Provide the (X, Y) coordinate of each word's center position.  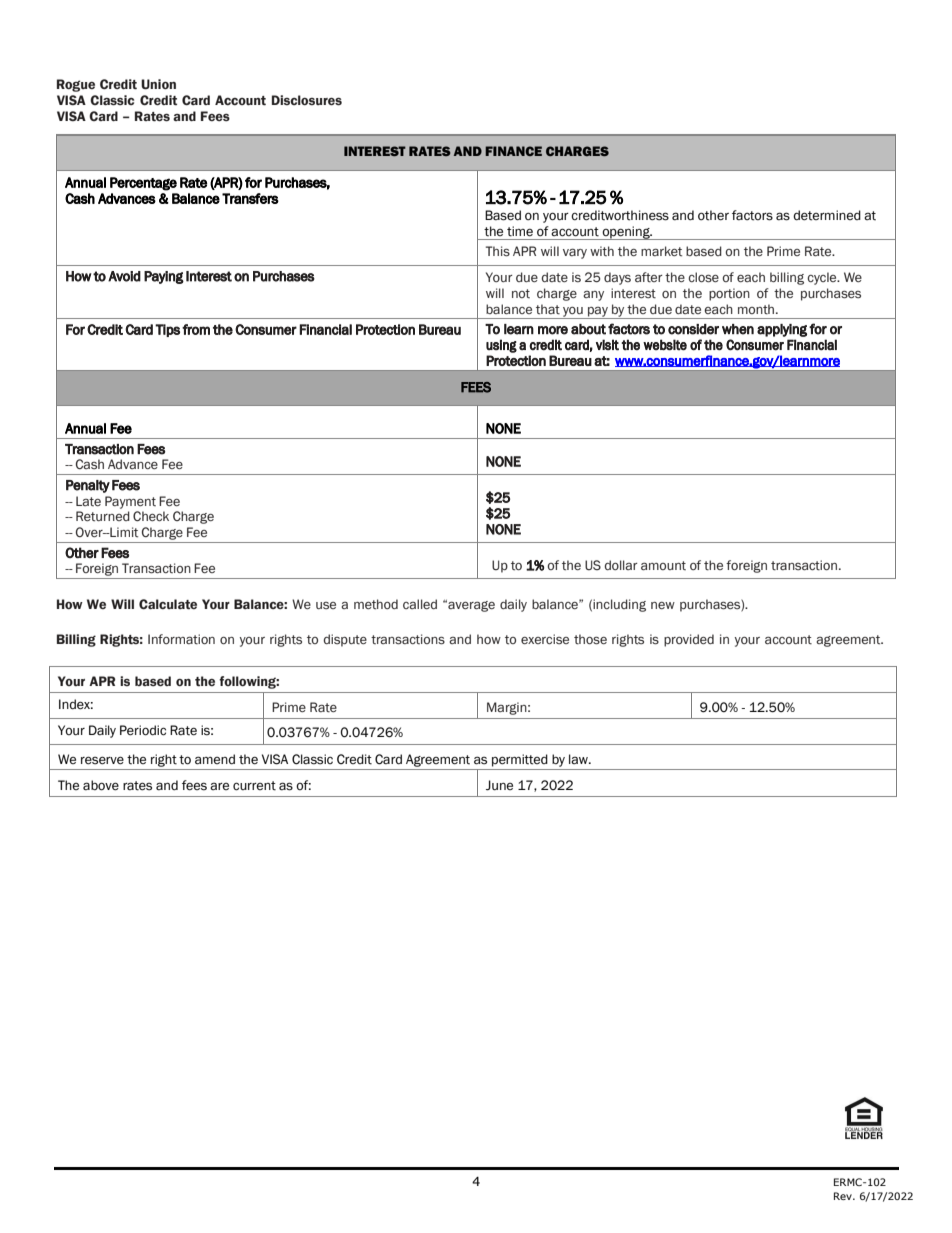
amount (663, 565)
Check (151, 516)
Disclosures (307, 100)
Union (158, 84)
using (501, 346)
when (738, 329)
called (420, 604)
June (499, 785)
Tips (167, 330)
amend (215, 759)
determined (827, 215)
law (579, 759)
